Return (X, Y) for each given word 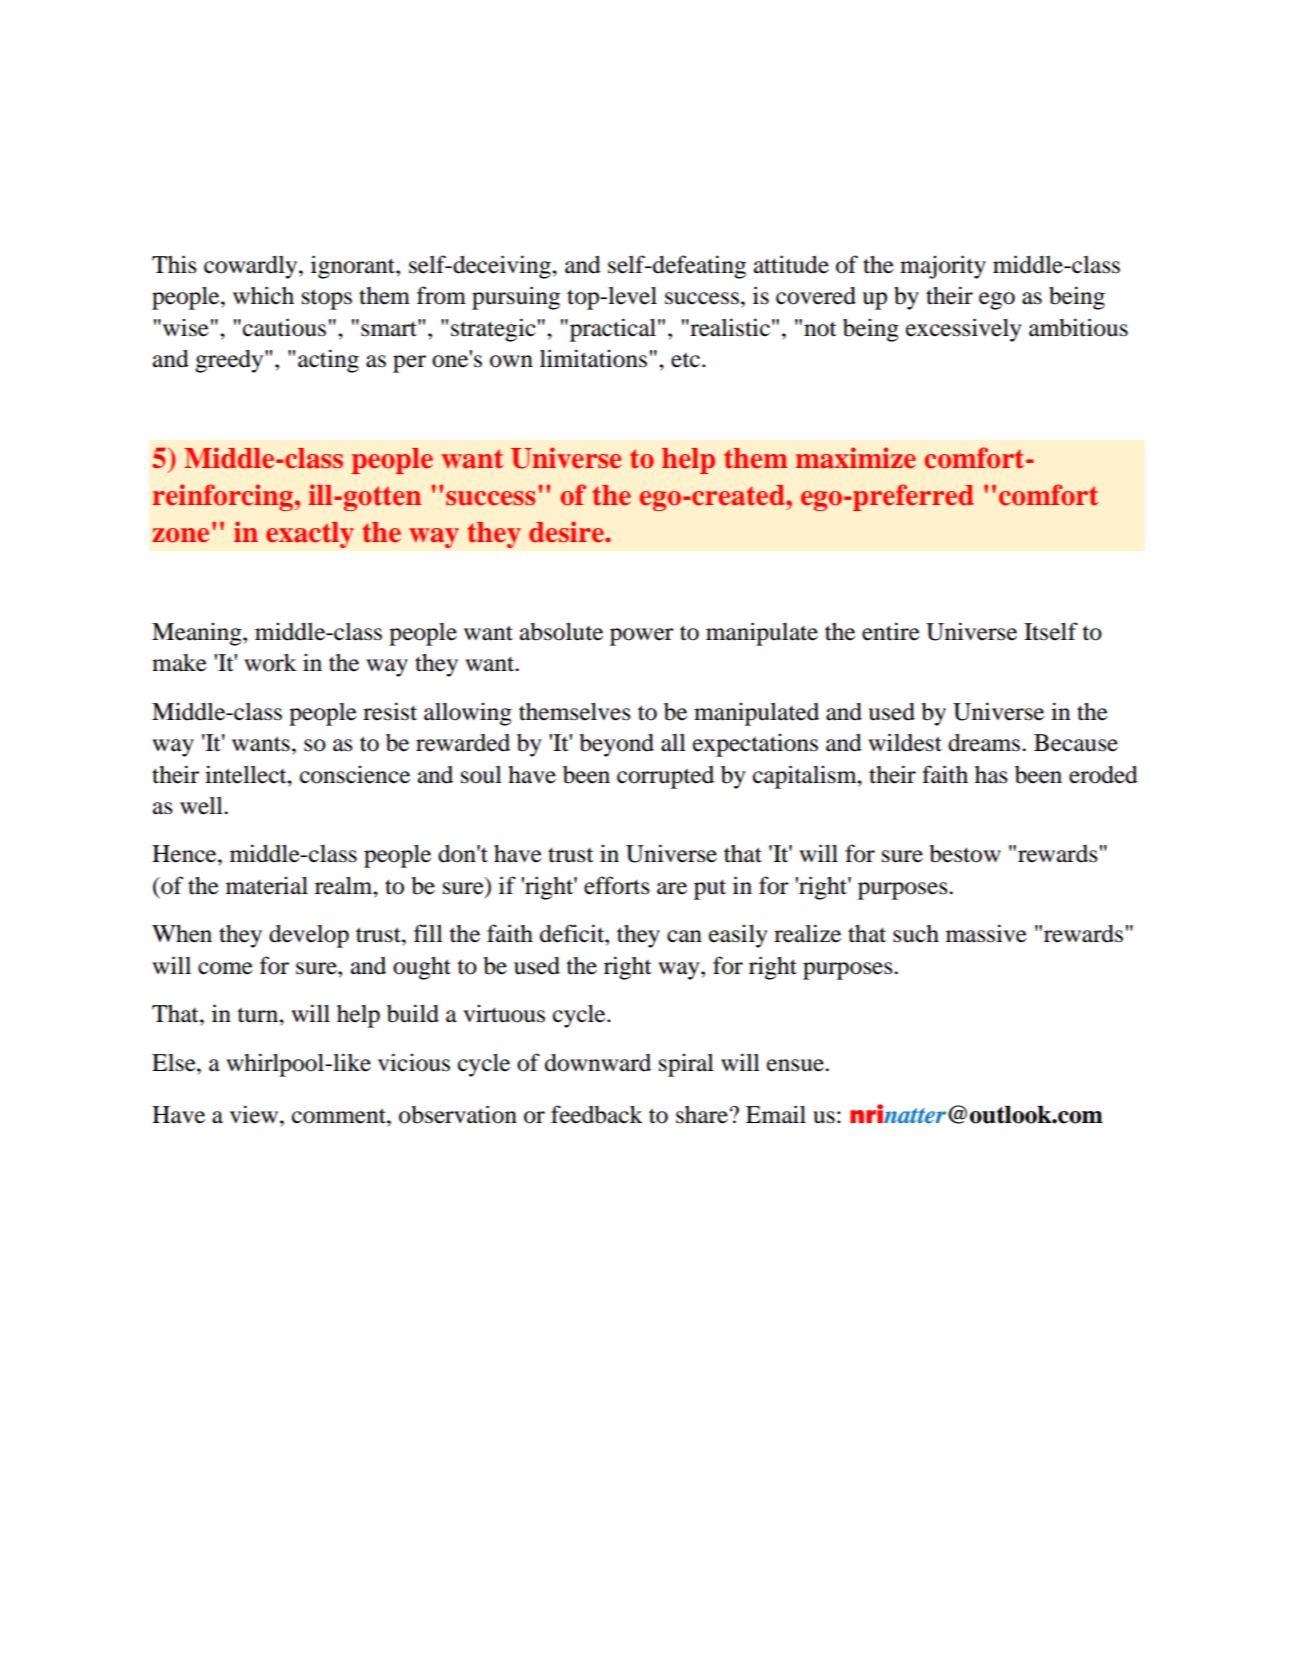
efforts (617, 885)
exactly (310, 535)
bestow (965, 854)
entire (891, 631)
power (642, 637)
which (263, 295)
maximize (855, 458)
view (255, 1114)
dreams (985, 743)
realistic (729, 327)
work (270, 663)
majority (943, 267)
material (267, 885)
